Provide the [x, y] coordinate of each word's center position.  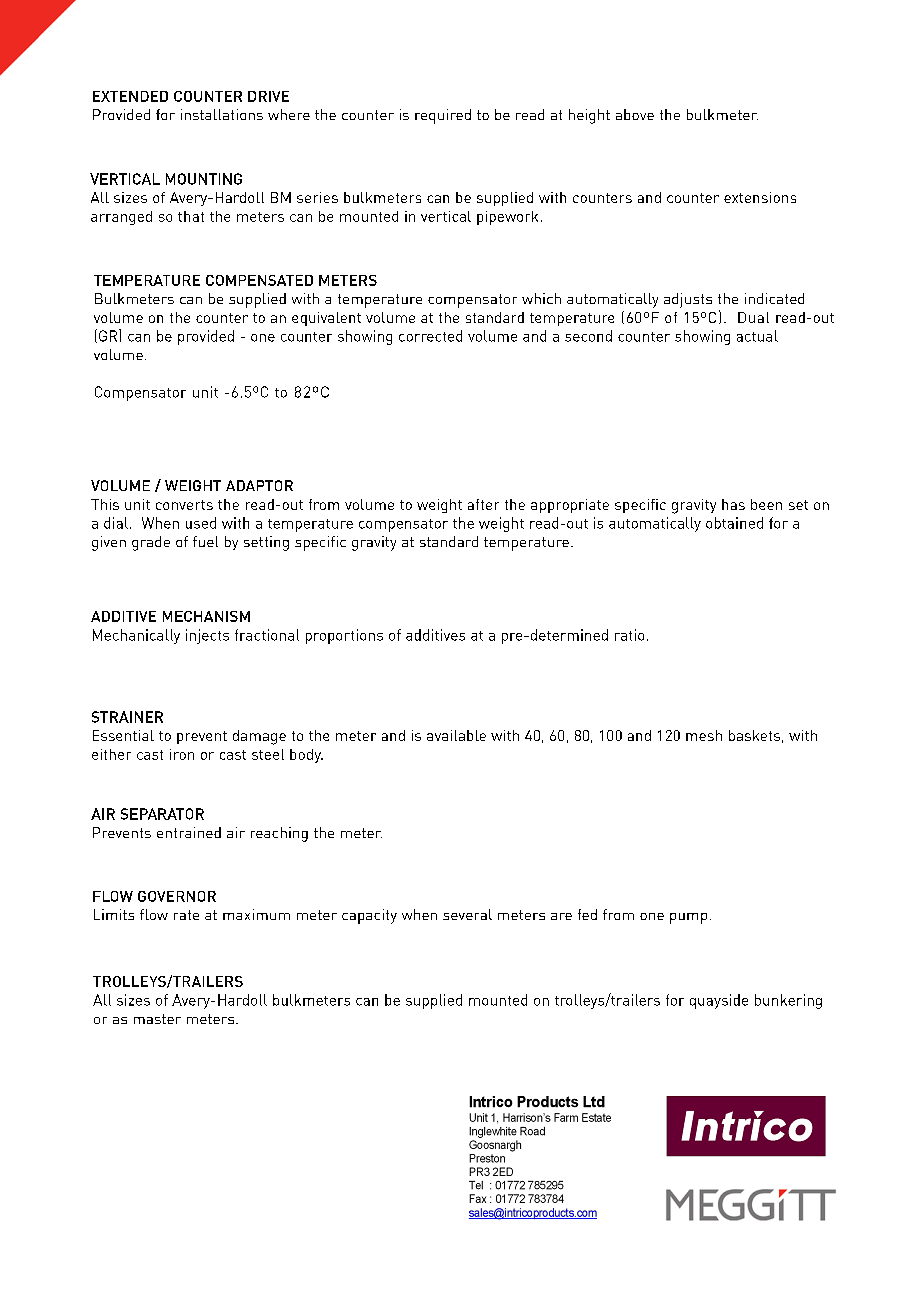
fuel [205, 541]
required [443, 116]
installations [222, 114]
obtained [734, 523]
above [635, 114]
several [467, 914]
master [157, 1019]
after [483, 504]
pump [688, 918]
